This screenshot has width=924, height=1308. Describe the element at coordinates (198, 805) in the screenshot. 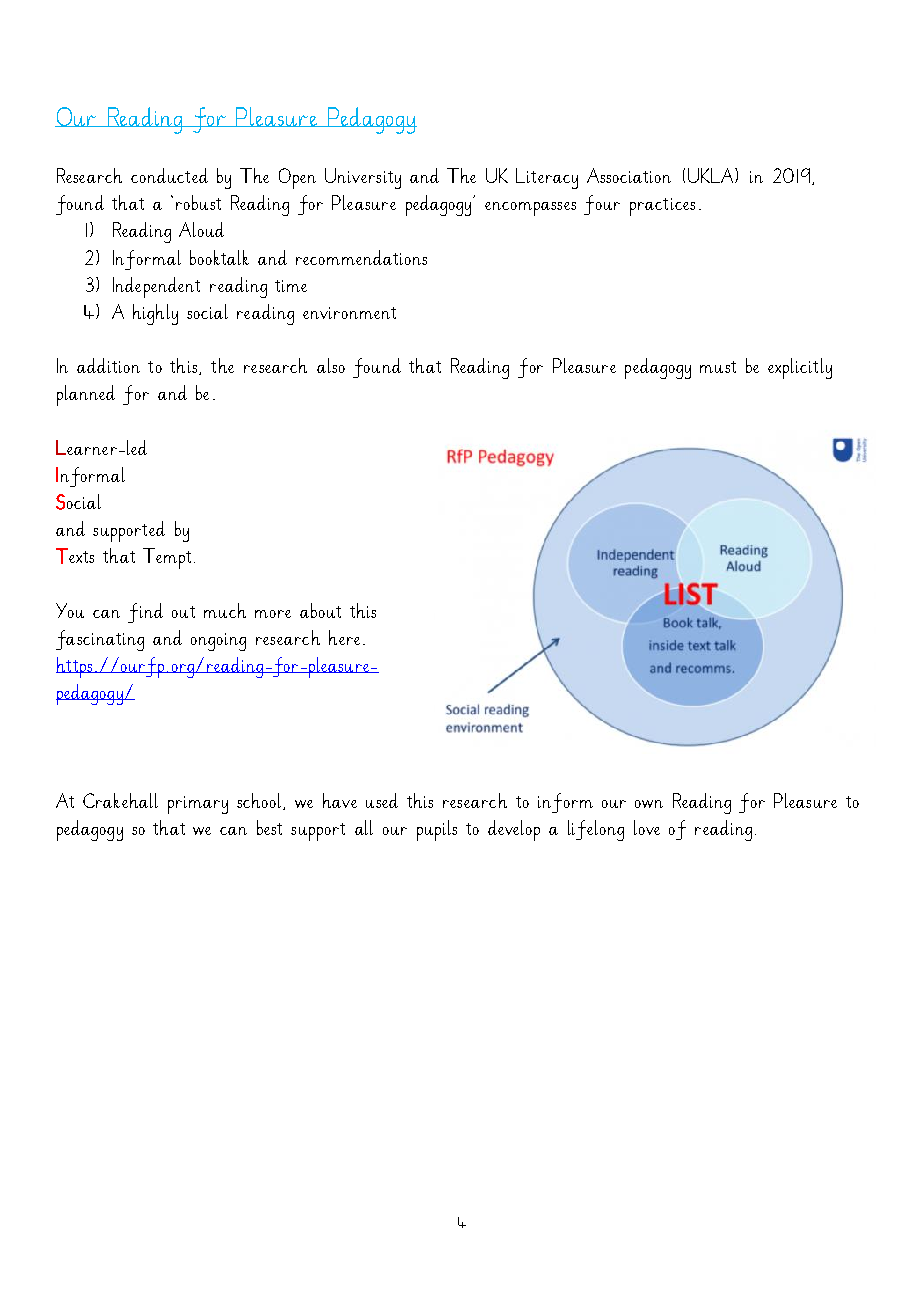

I see `primary` at that location.
